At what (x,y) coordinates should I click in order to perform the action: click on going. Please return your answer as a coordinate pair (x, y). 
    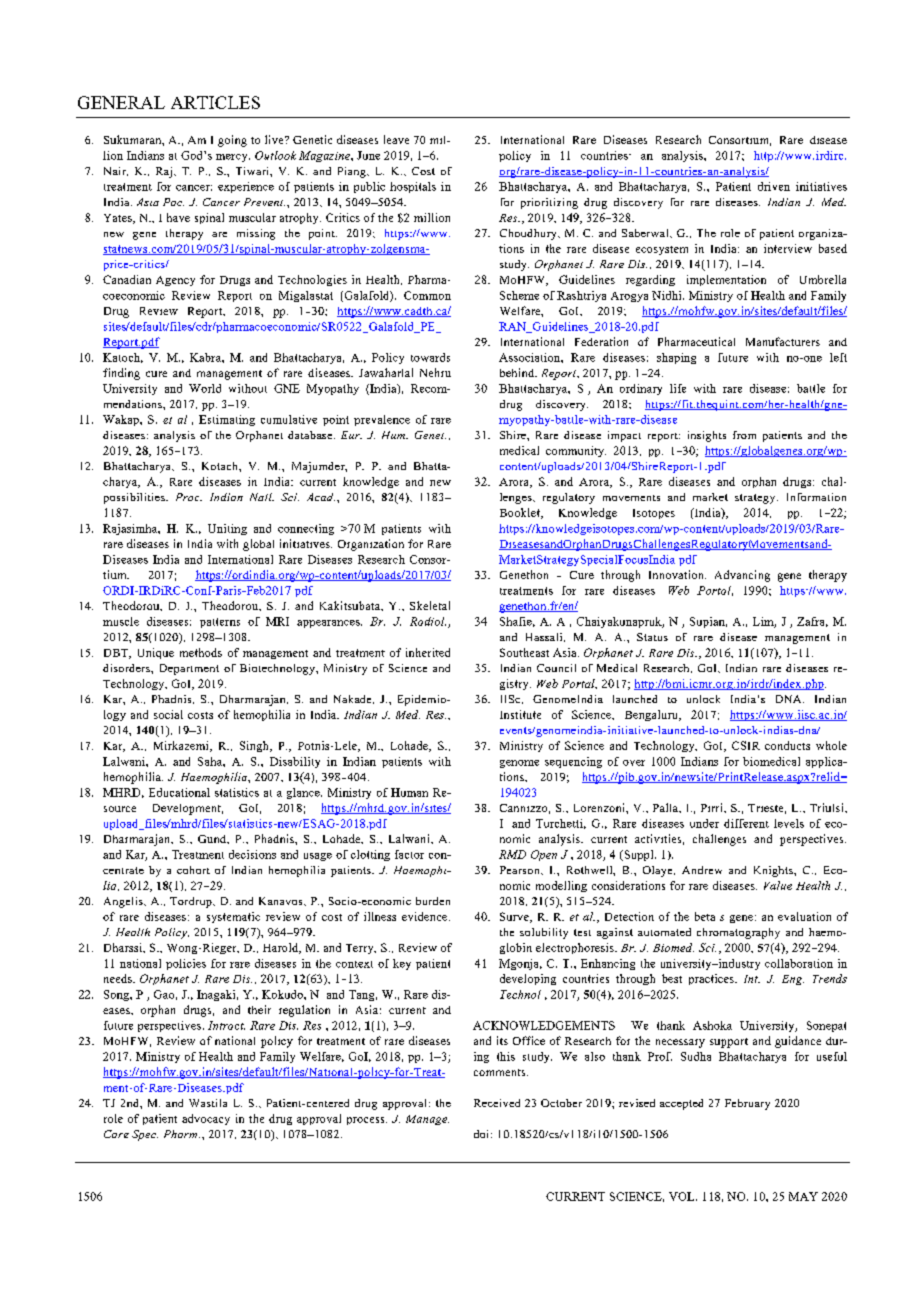
    Looking at the image, I should click on (232, 141).
